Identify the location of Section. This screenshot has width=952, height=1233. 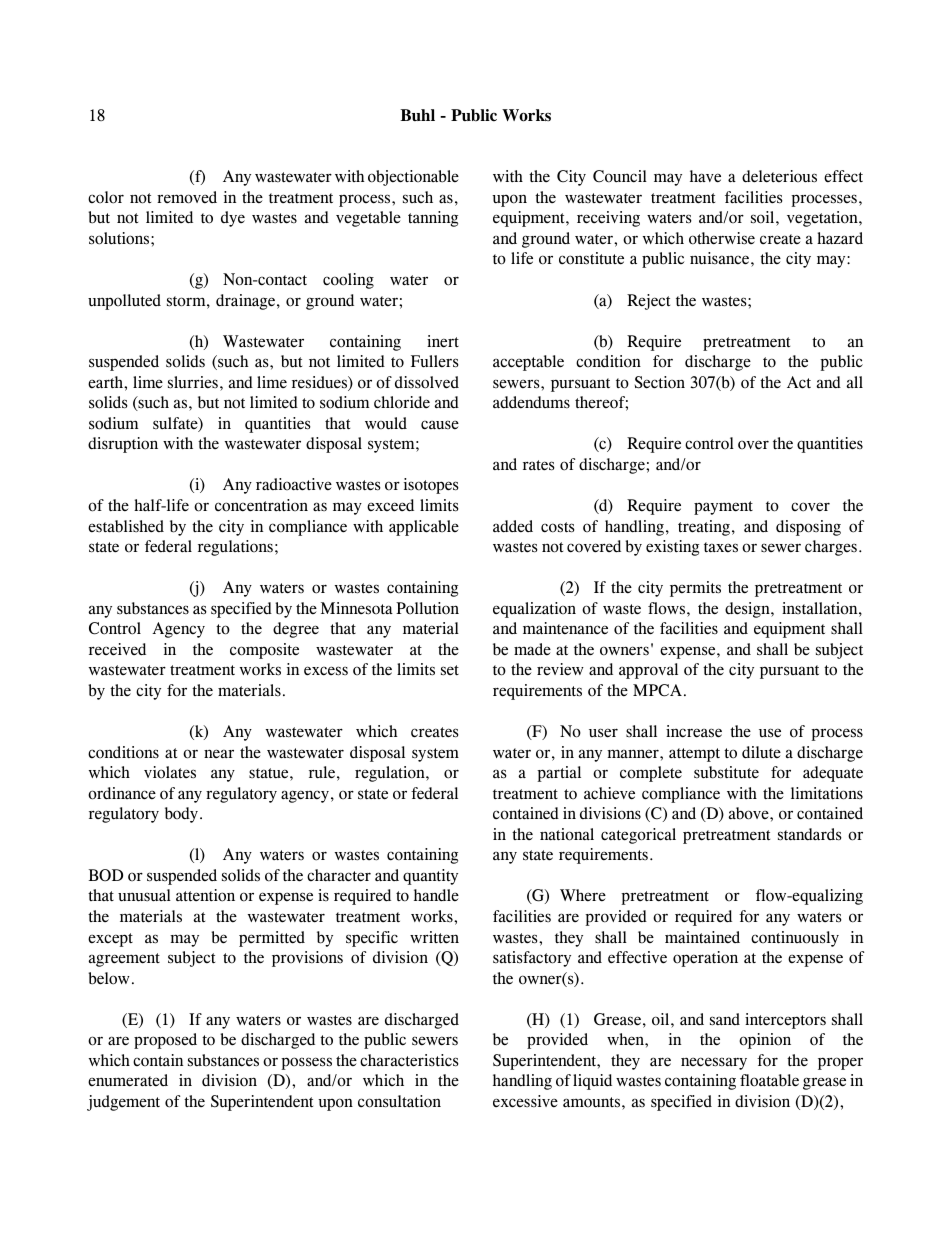
(660, 382).
